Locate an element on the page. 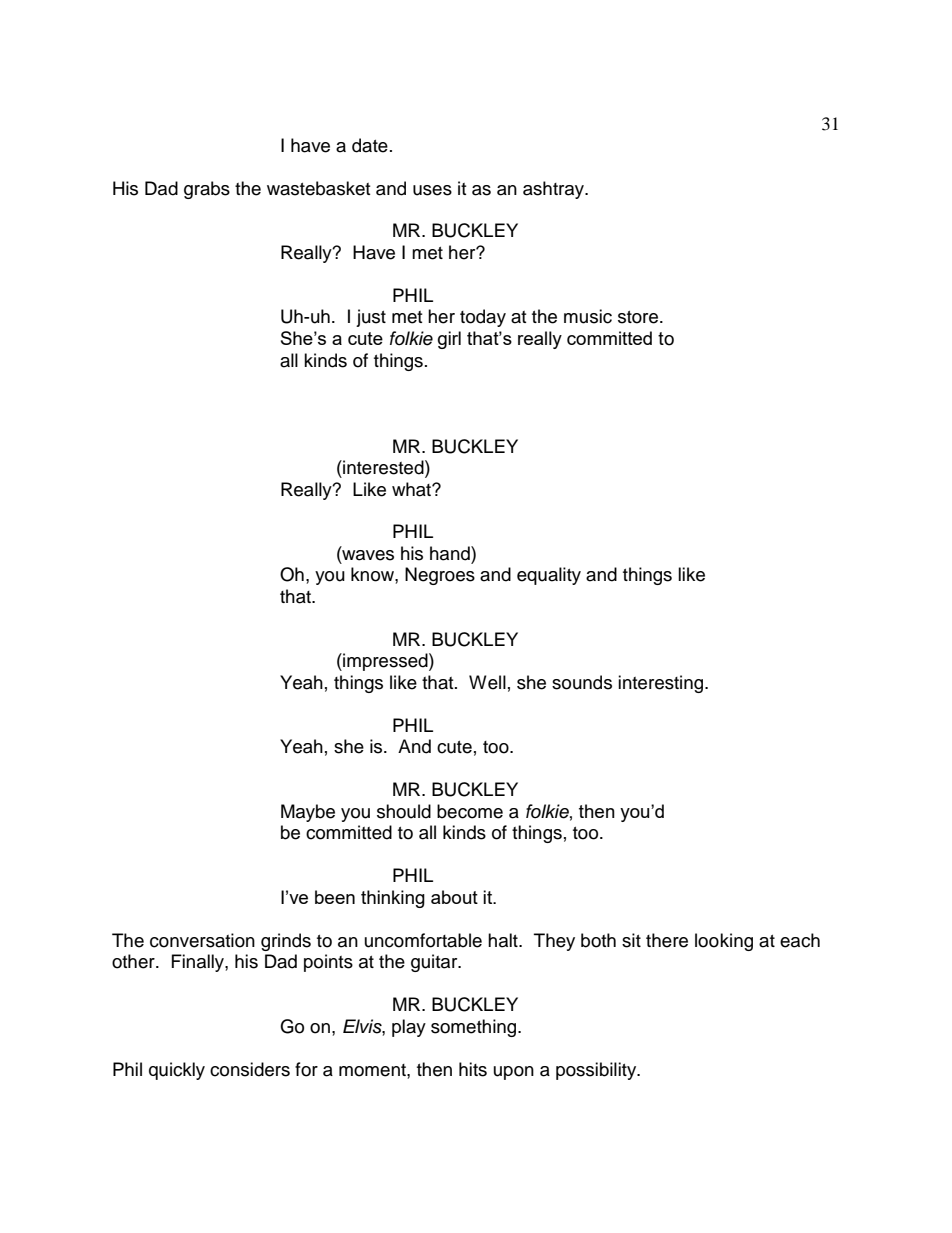 The width and height of the image is (952, 1233). Maybe is located at coordinates (308, 813).
